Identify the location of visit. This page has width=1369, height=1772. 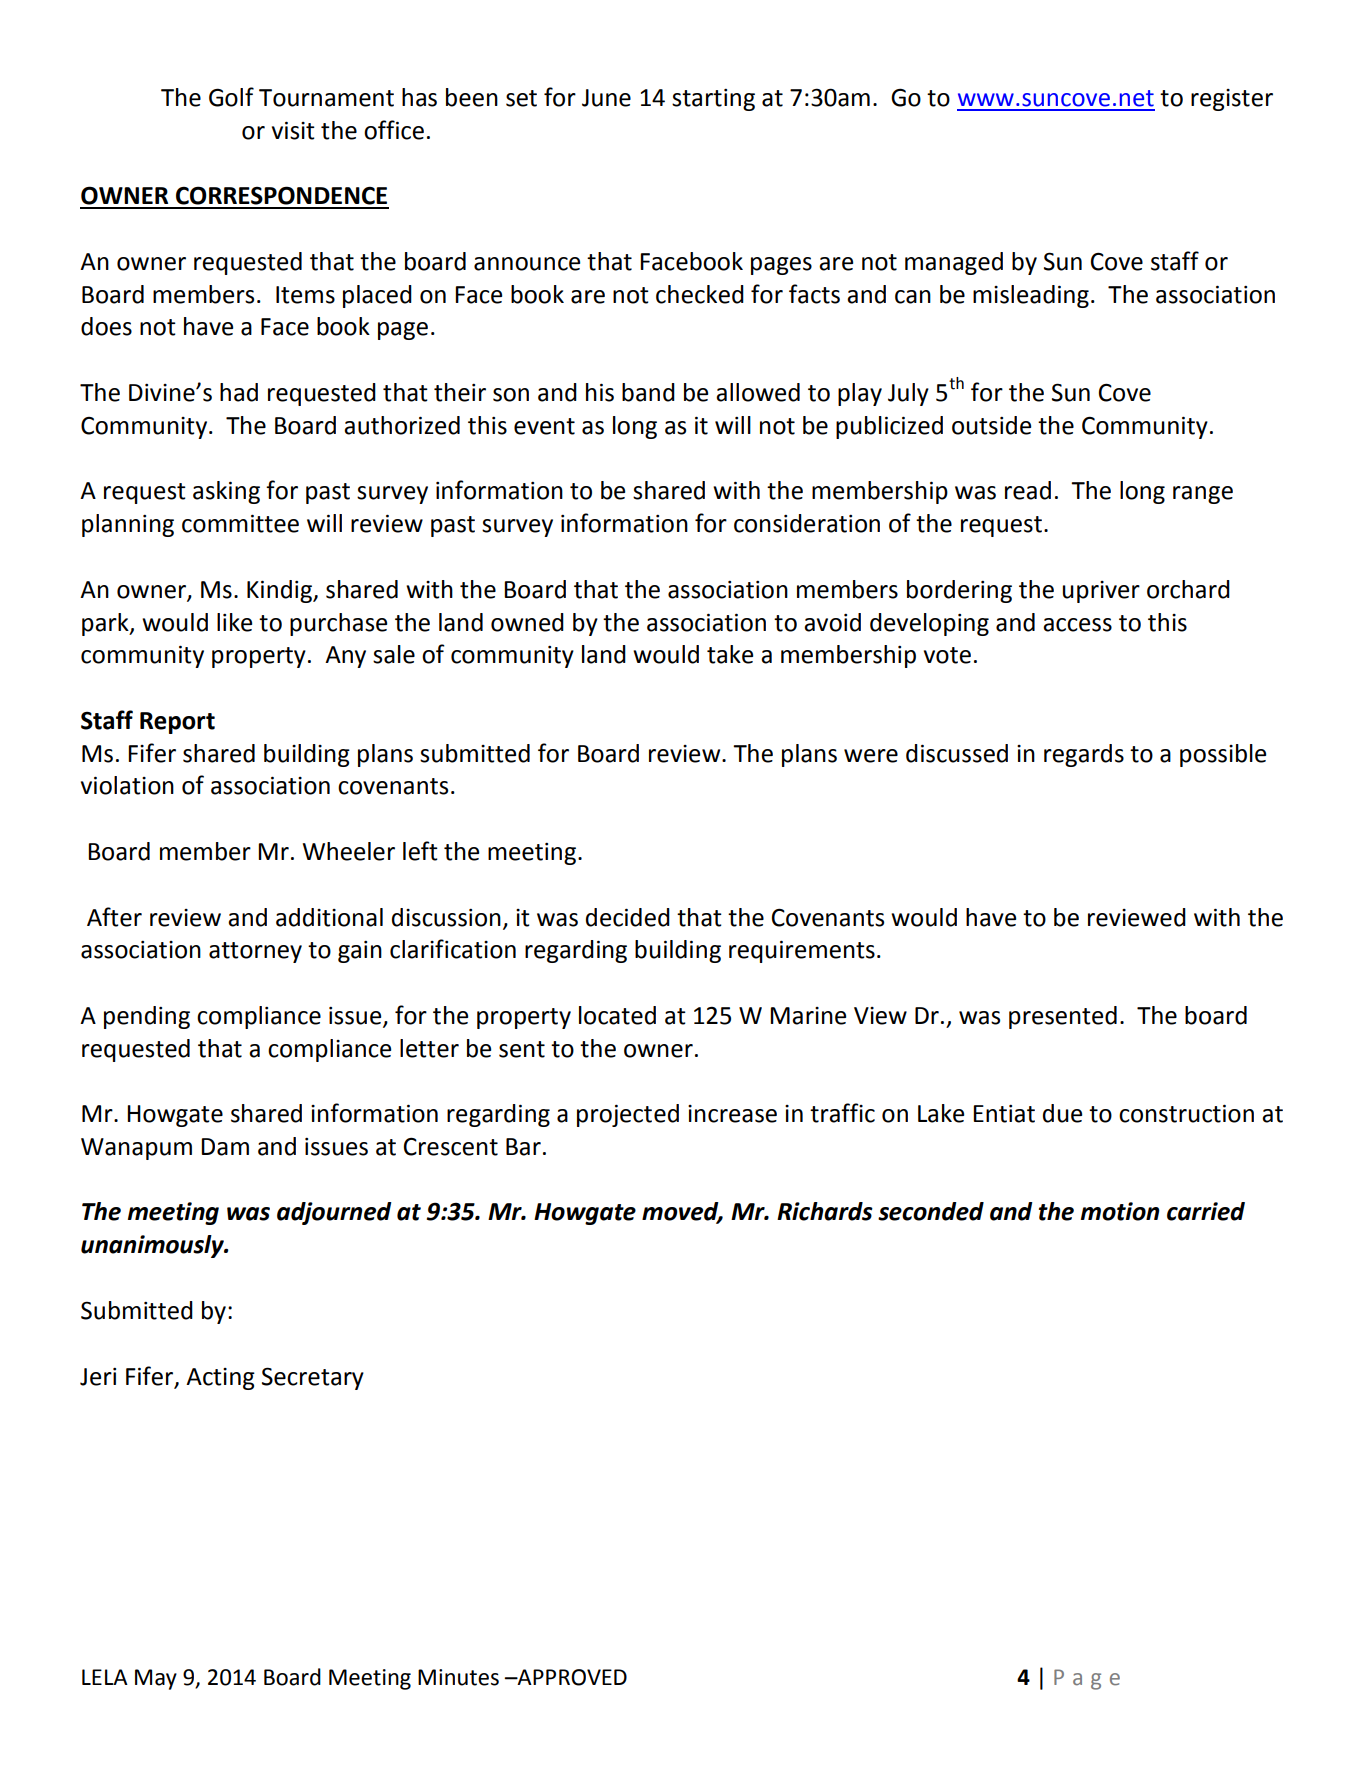
(293, 130).
